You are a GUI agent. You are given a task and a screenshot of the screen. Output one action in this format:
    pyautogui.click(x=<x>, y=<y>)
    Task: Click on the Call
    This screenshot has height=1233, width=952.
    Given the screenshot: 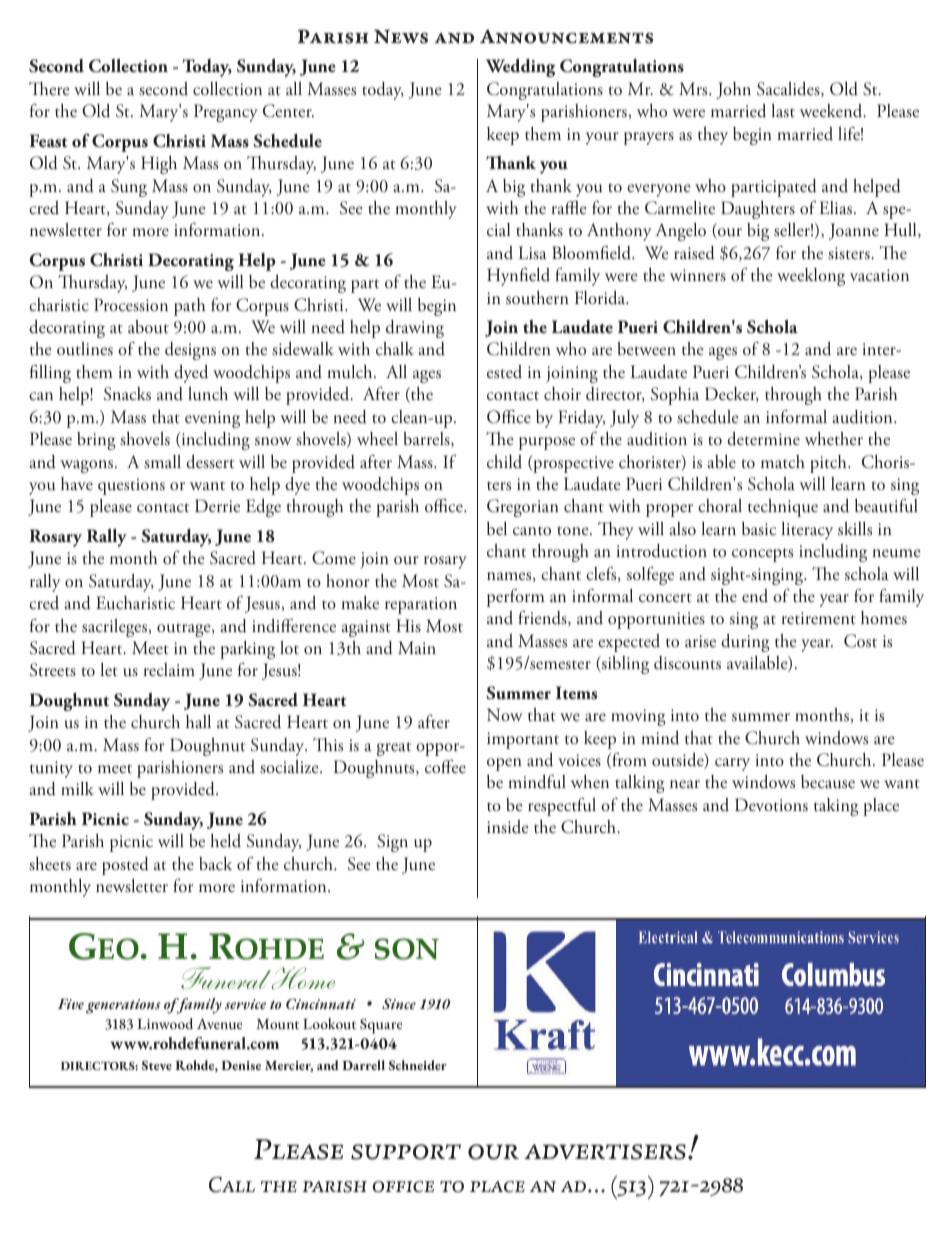 What is the action you would take?
    pyautogui.click(x=232, y=1185)
